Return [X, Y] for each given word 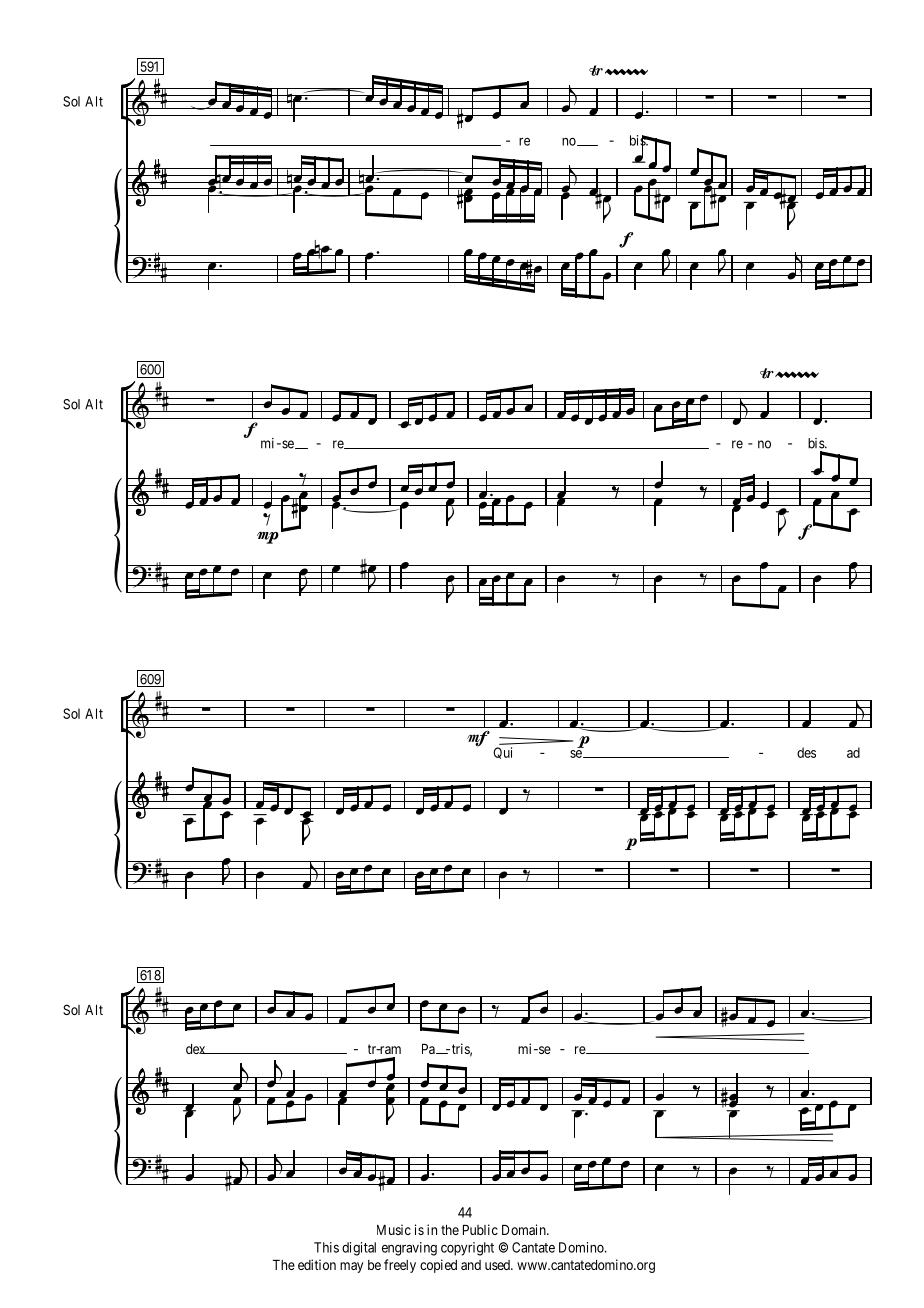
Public [480, 1229]
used [498, 1265]
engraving [409, 1249]
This [326, 1247]
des [806, 752]
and [471, 1265]
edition [317, 1264]
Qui [502, 753]
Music [394, 1229]
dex [197, 1049]
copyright [467, 1249]
